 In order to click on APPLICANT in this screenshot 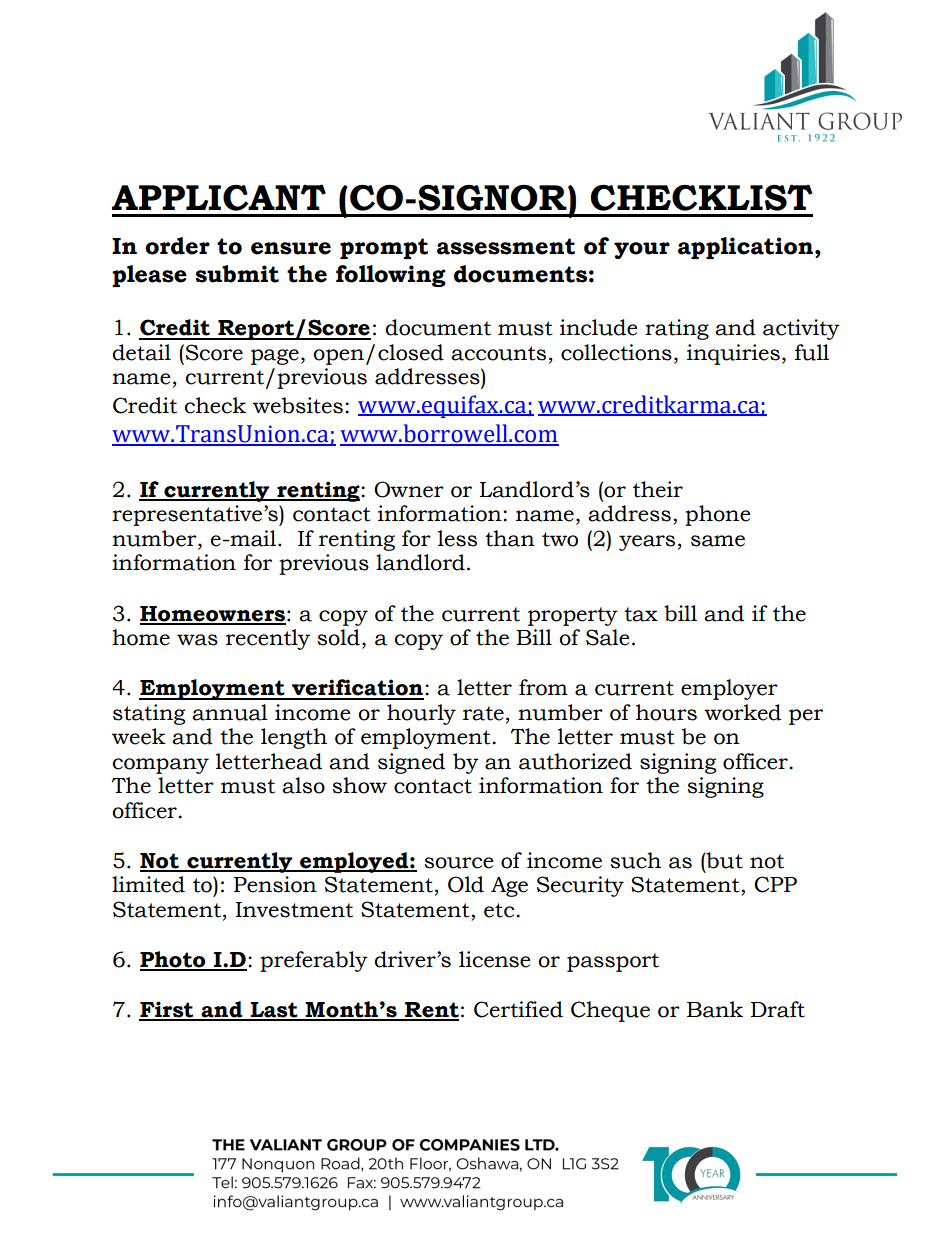, I will do `click(219, 197)`.
